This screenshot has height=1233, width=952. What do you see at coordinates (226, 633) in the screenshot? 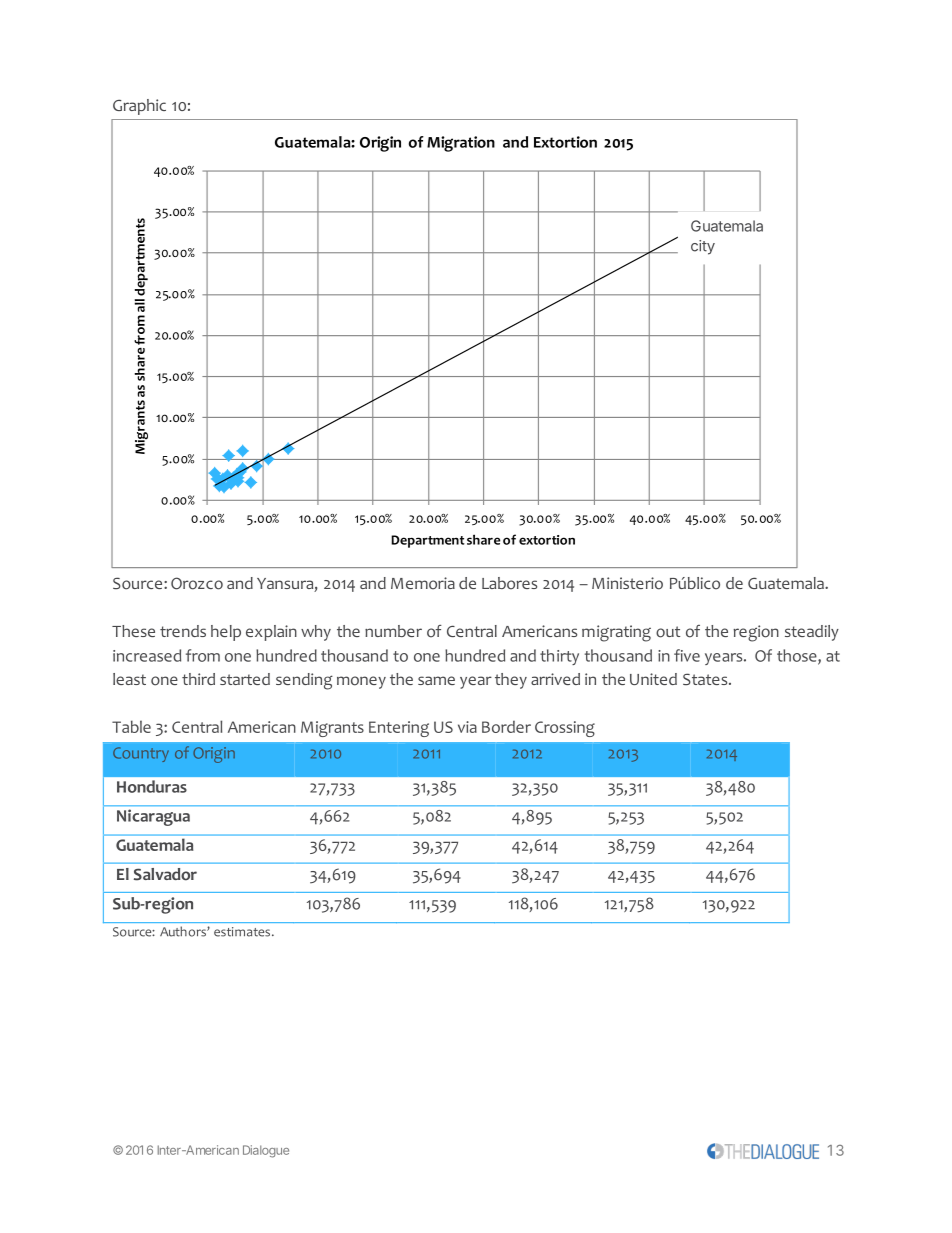
I see `help` at bounding box center [226, 633].
